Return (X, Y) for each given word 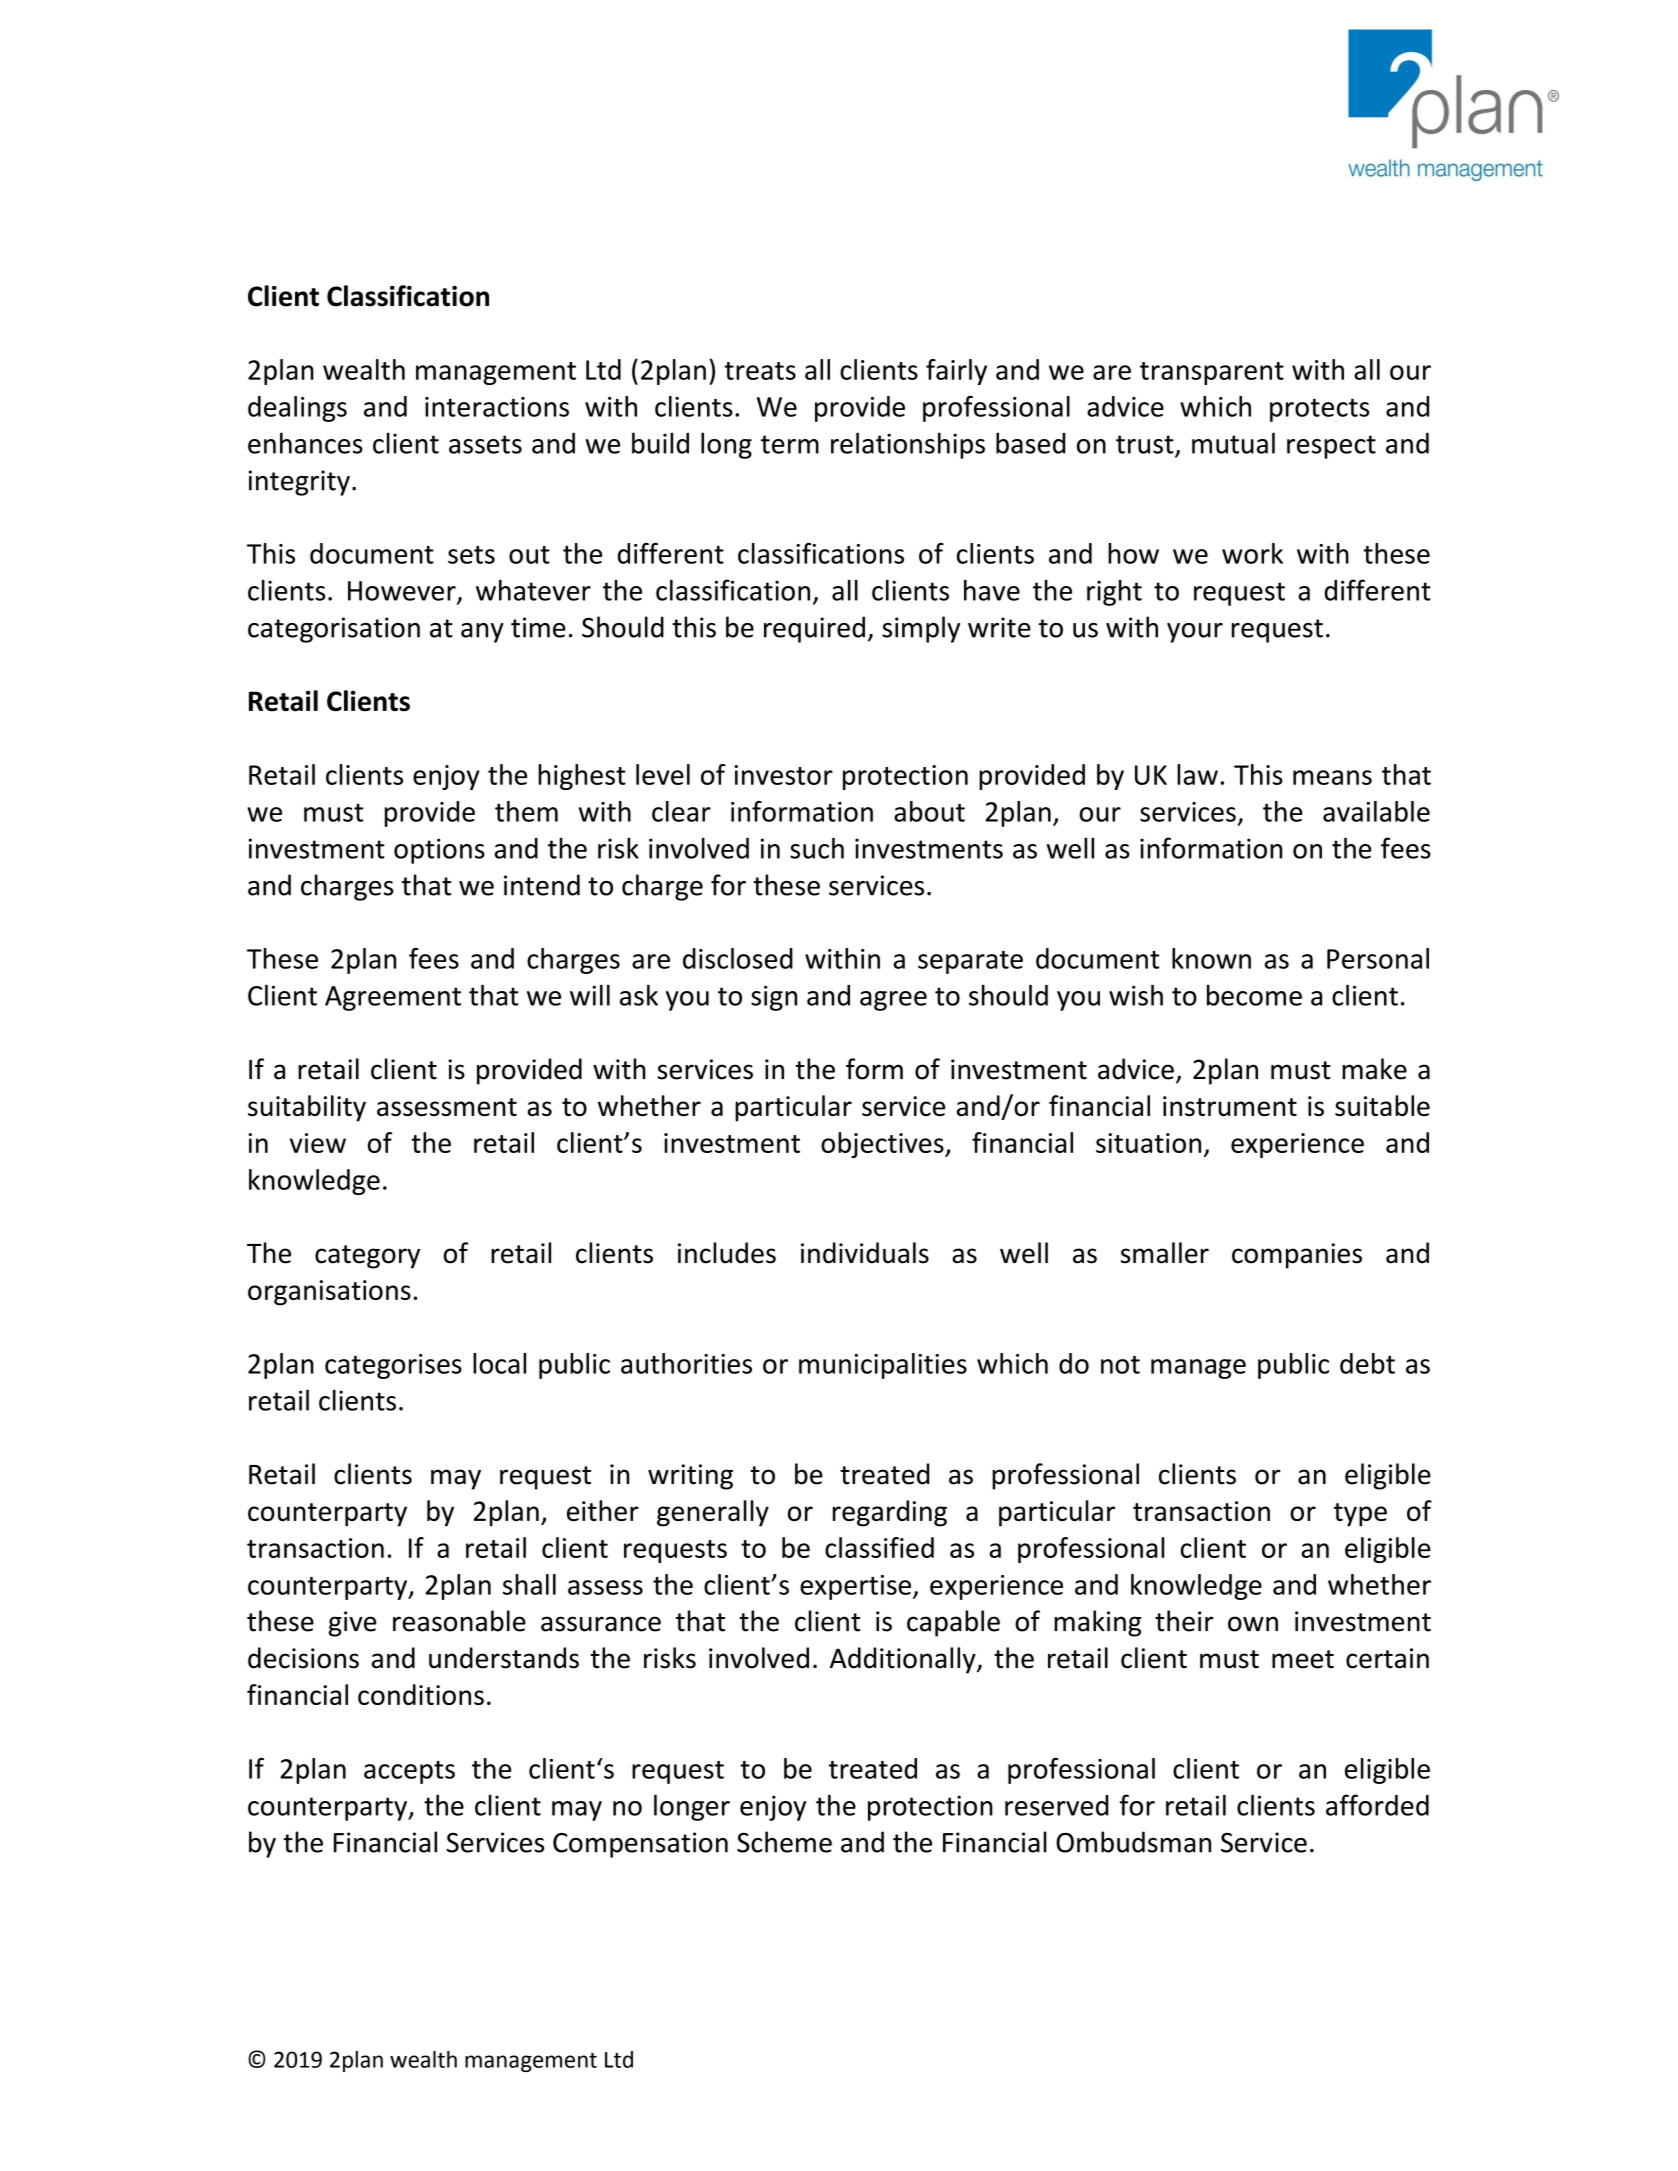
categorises (393, 1366)
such (817, 848)
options (439, 851)
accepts (409, 1772)
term (790, 444)
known (1211, 958)
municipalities (883, 1366)
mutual (1233, 443)
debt (1367, 1363)
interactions (497, 407)
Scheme (784, 1842)
